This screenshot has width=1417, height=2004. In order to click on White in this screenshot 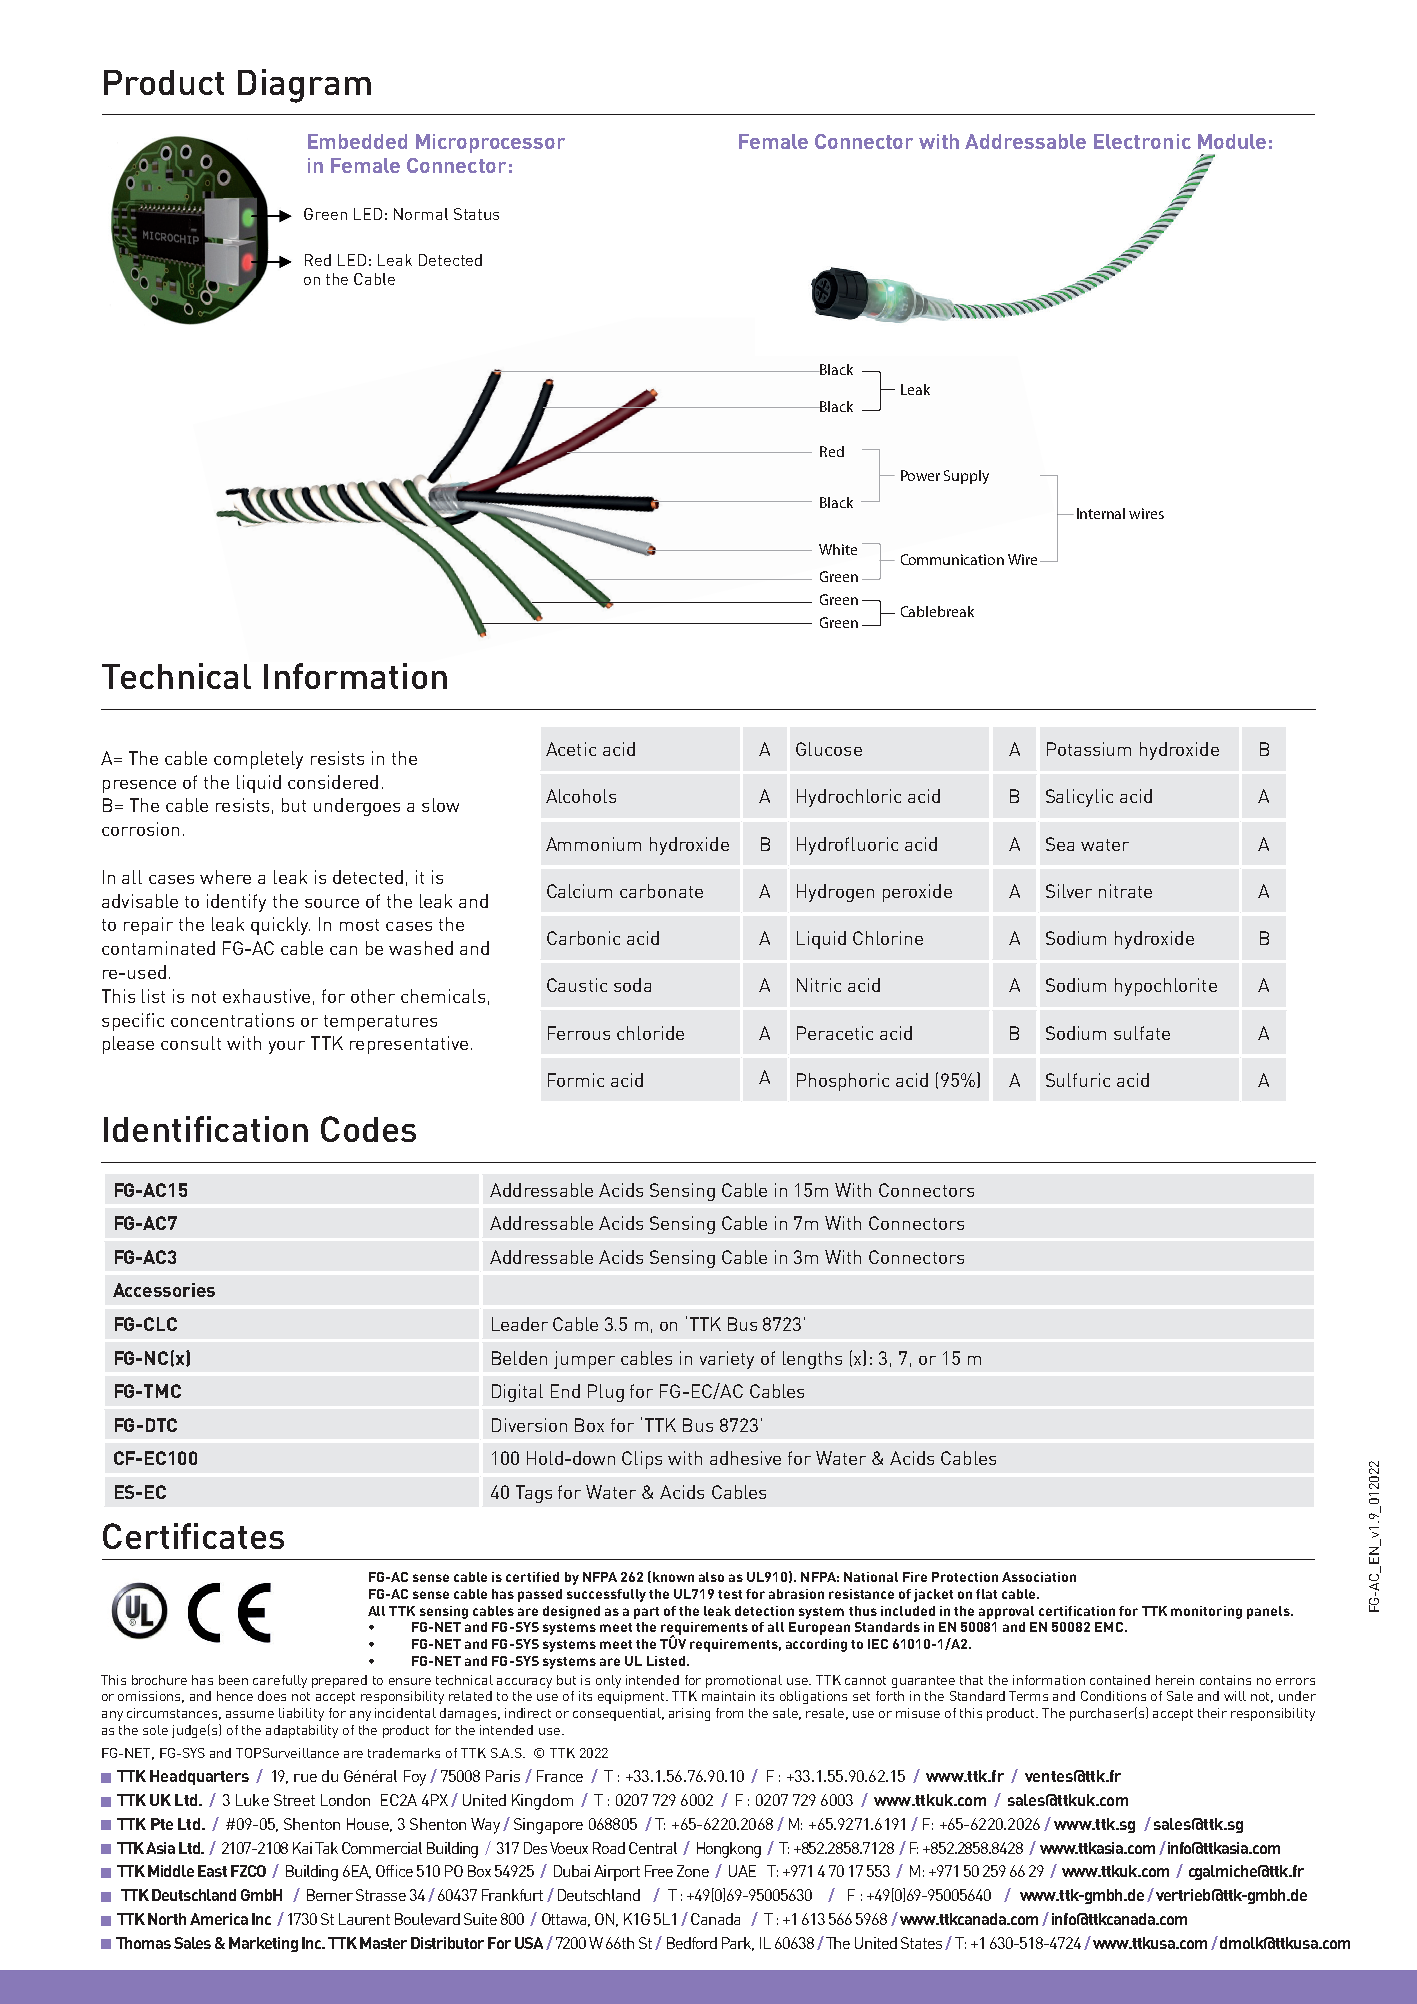, I will do `click(838, 549)`.
